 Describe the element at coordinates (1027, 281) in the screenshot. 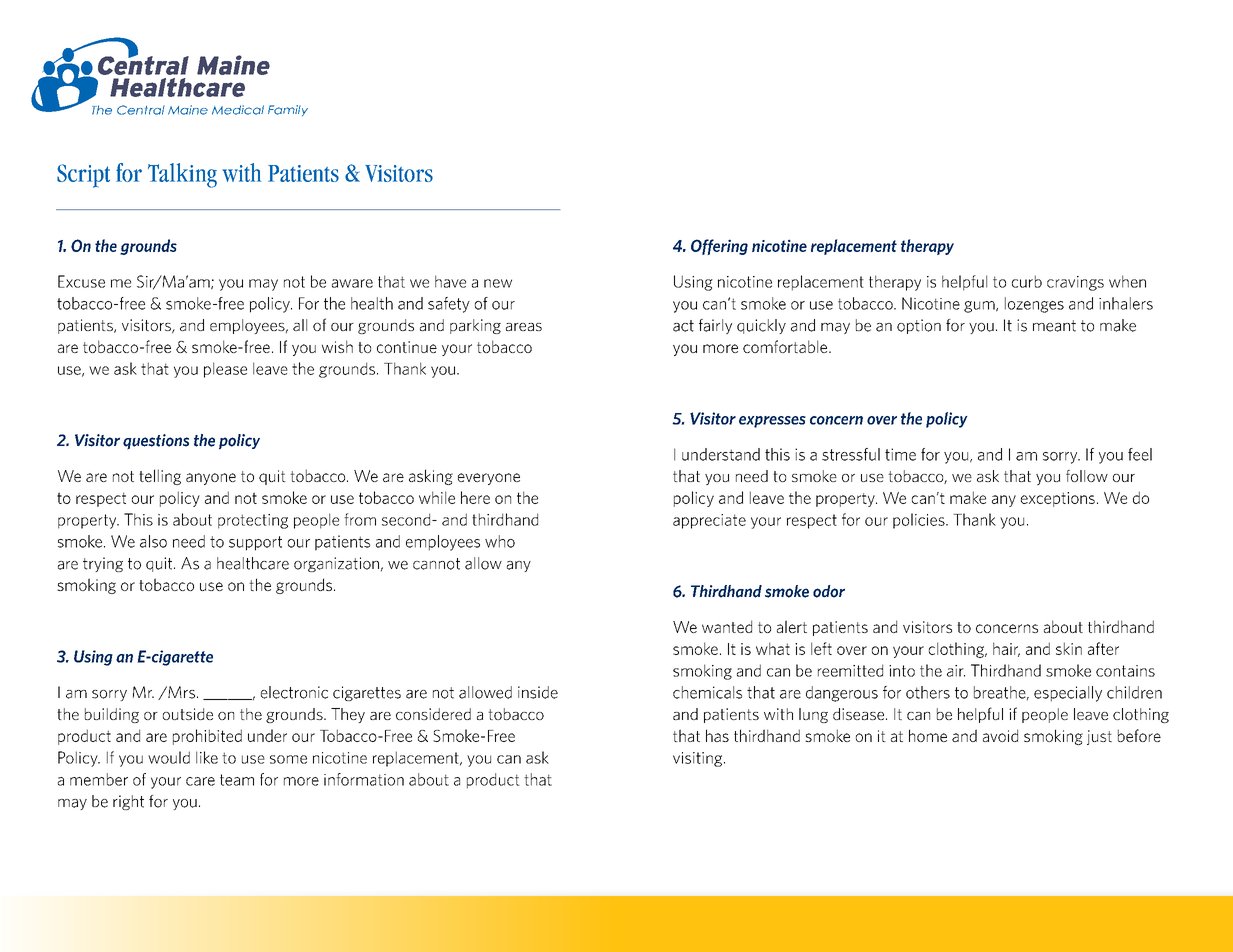

I see `curb` at that location.
